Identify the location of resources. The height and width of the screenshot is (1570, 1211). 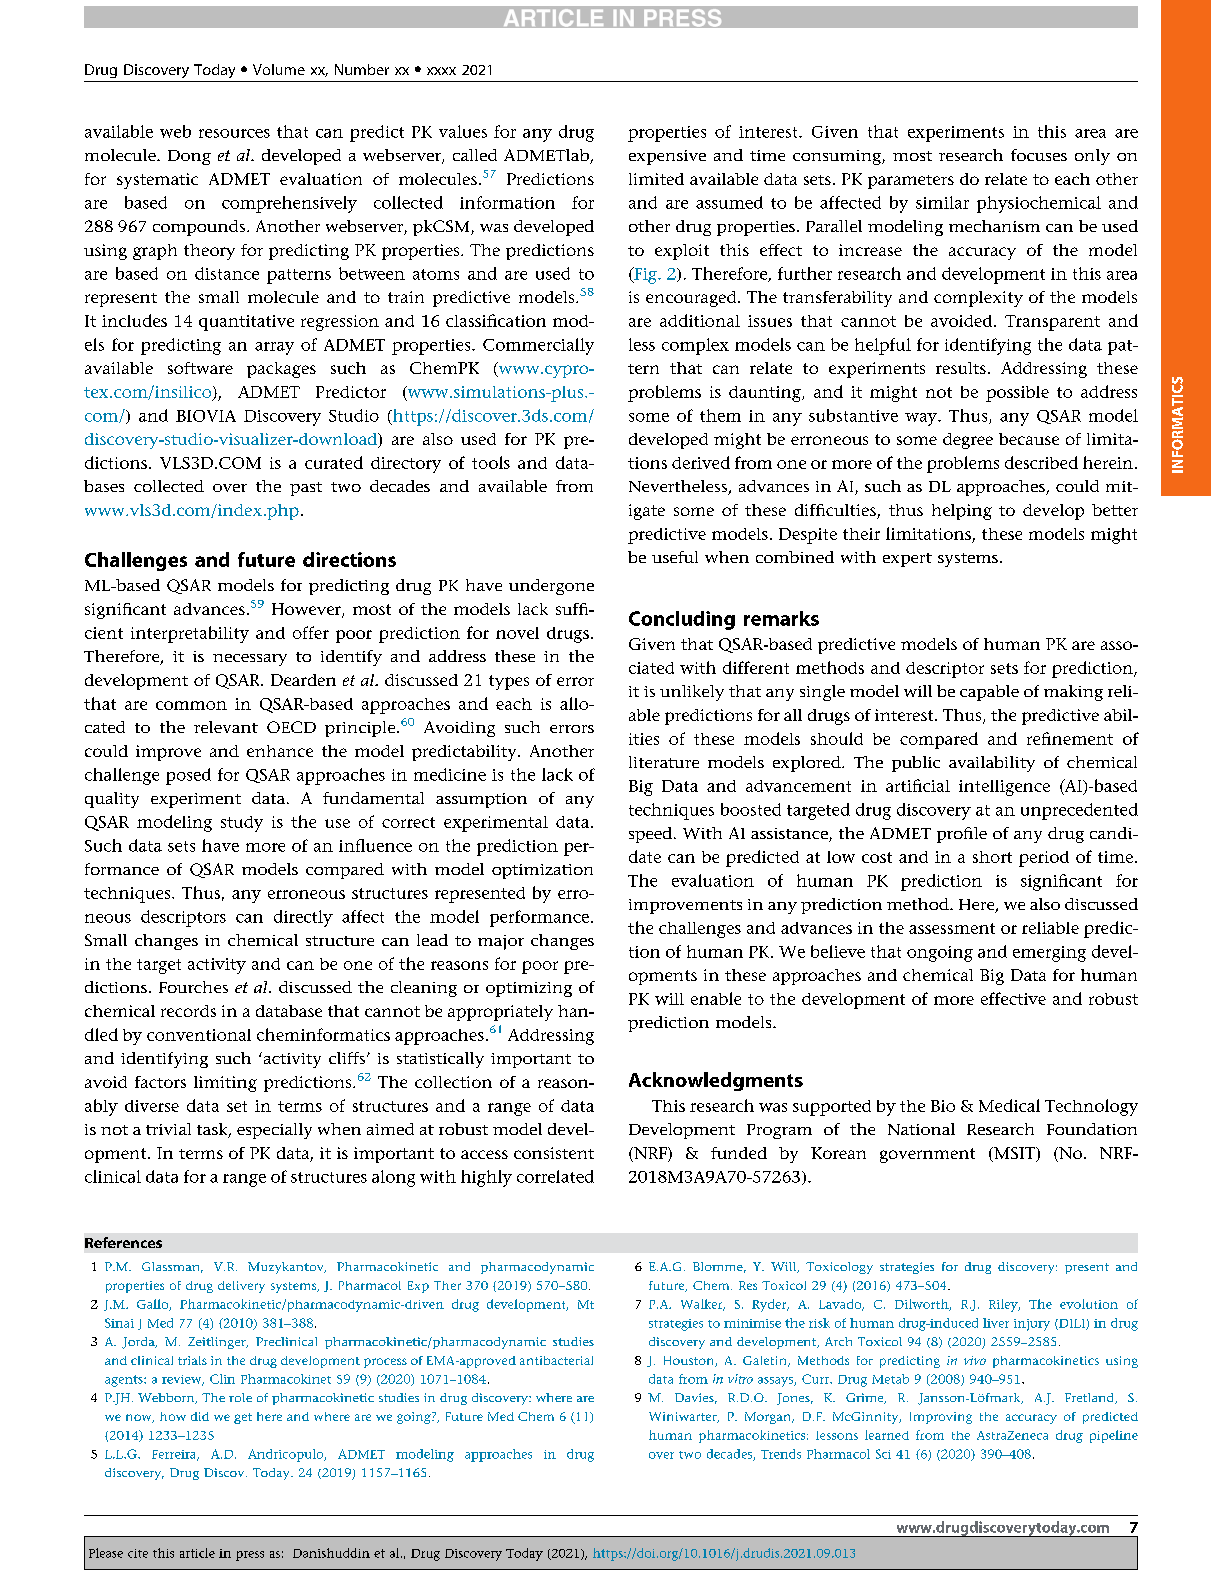
(234, 133).
